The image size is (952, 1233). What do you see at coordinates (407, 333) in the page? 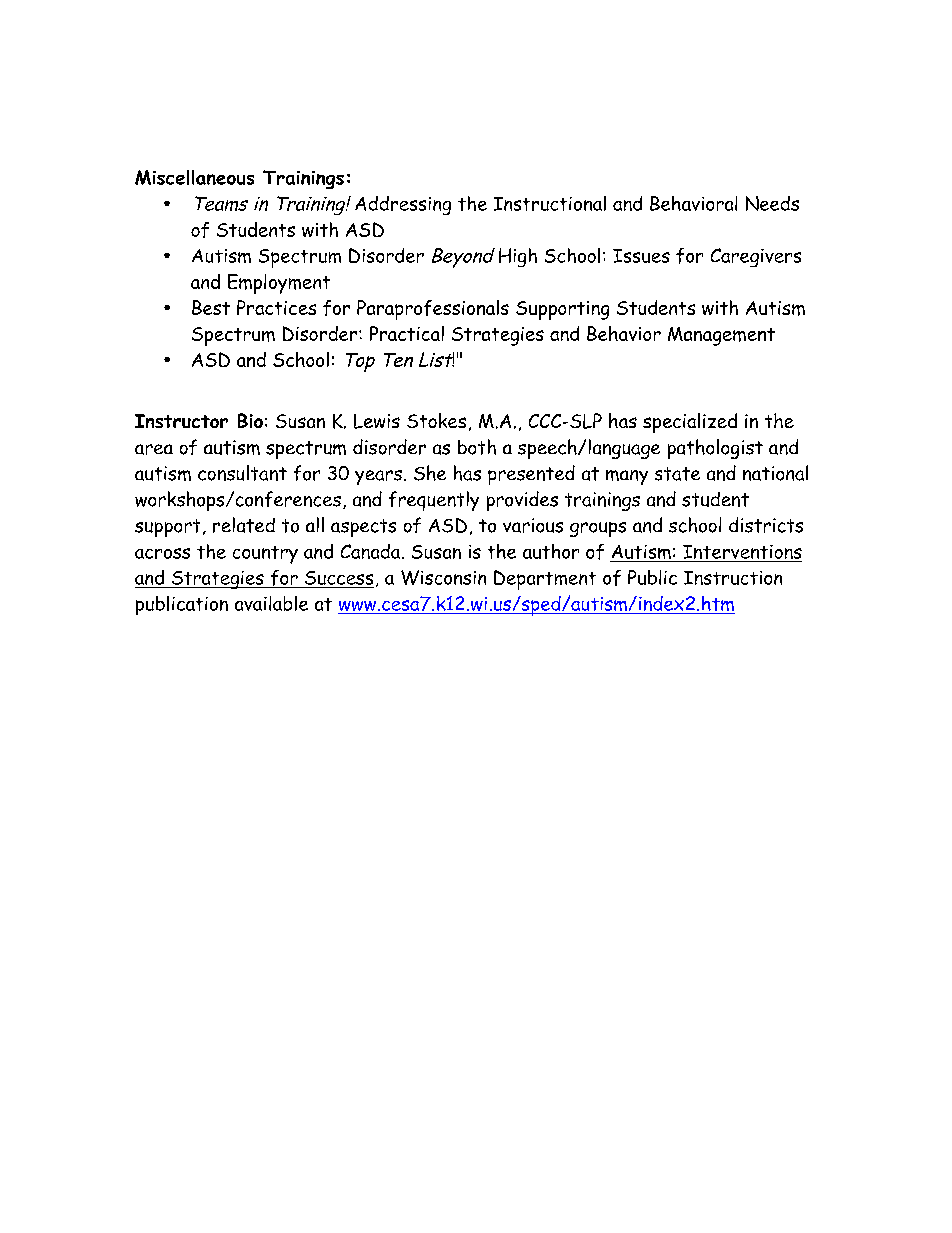
I see `Practical` at bounding box center [407, 333].
